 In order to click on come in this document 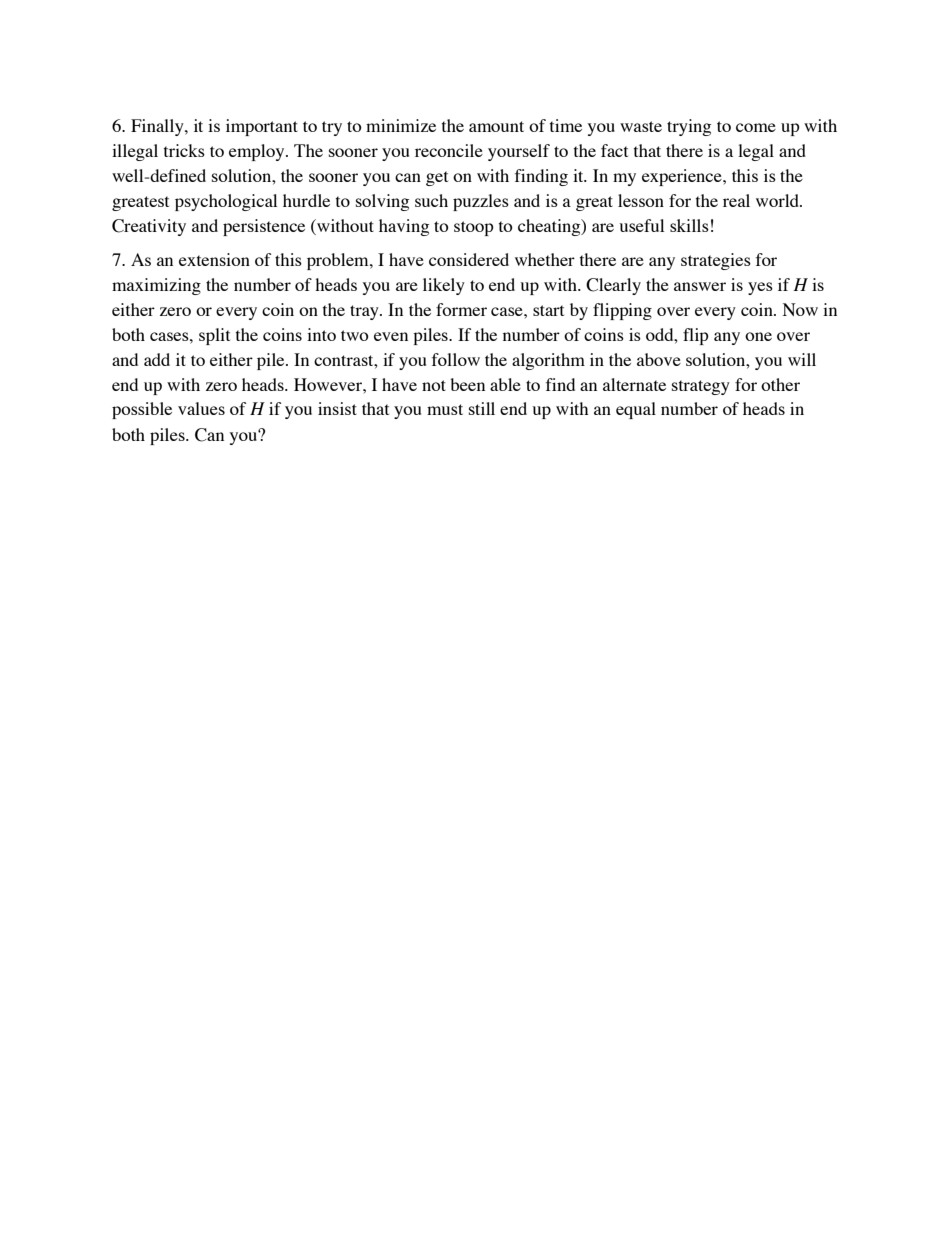, I will do `click(756, 127)`.
